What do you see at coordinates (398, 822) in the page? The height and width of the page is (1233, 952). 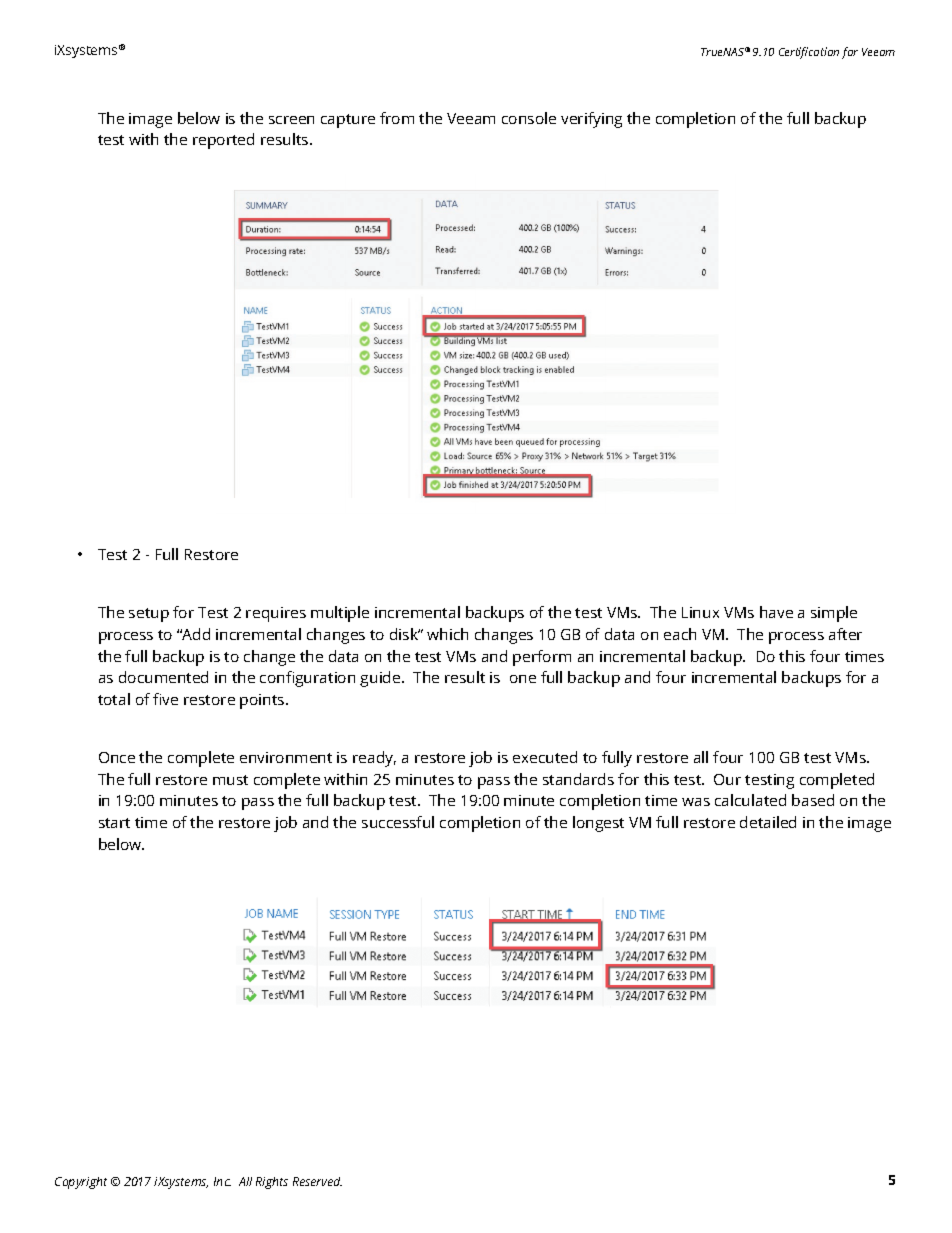 I see `successful` at bounding box center [398, 822].
